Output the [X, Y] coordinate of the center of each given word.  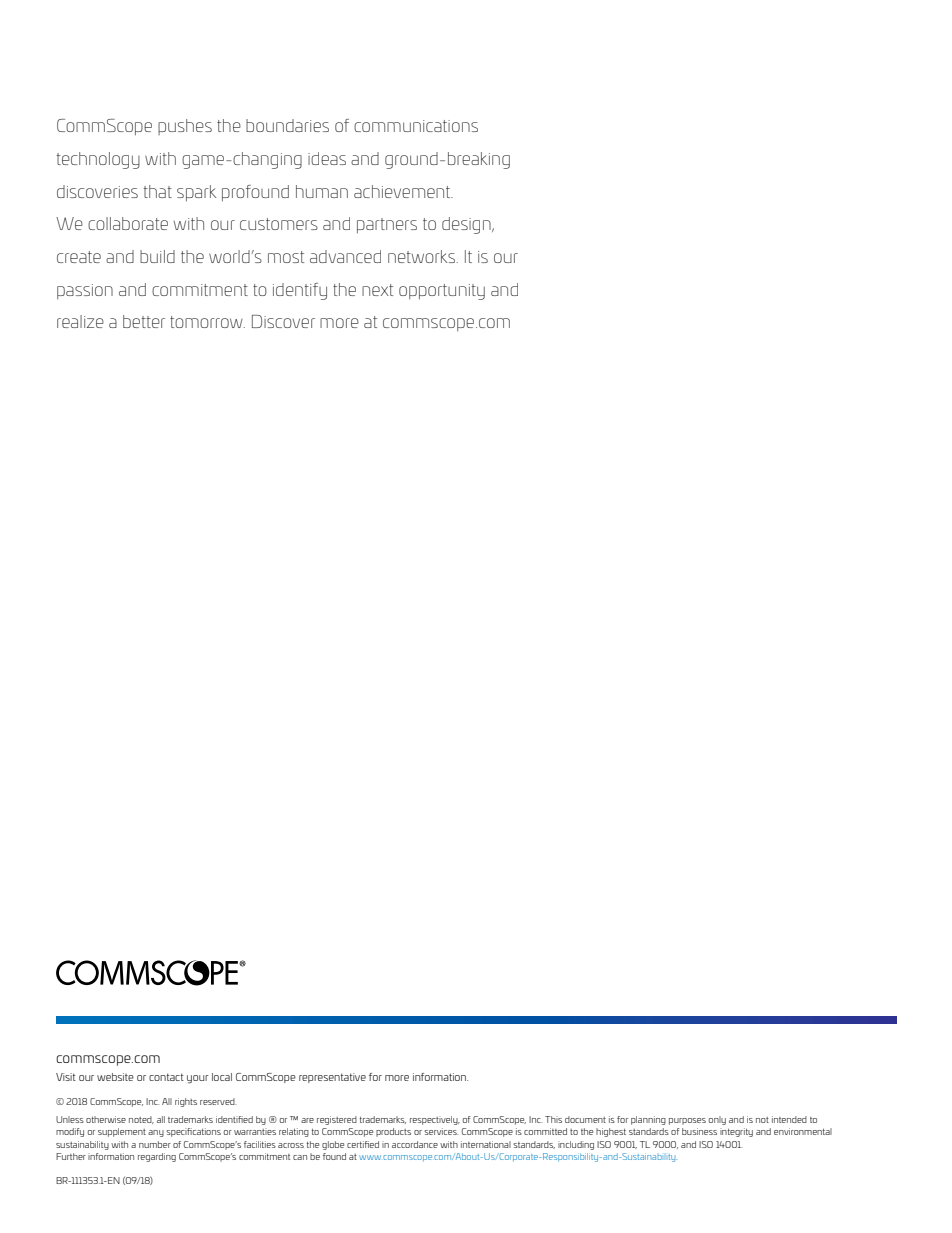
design [467, 225]
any [156, 1133]
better [144, 321]
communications [416, 126]
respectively [435, 1120]
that [158, 191]
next [377, 290]
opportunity [442, 292]
